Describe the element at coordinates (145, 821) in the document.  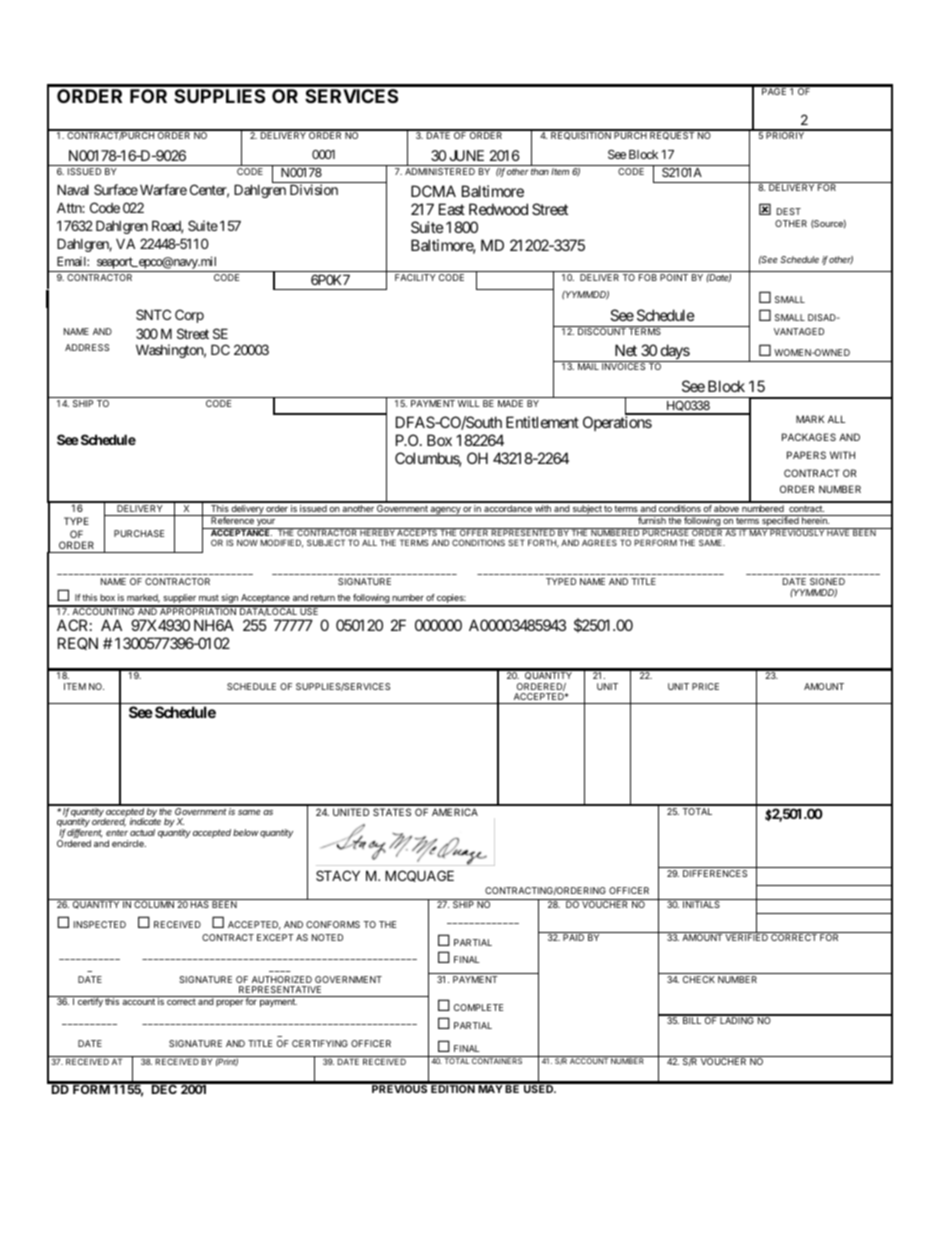
I see `indicate` at that location.
